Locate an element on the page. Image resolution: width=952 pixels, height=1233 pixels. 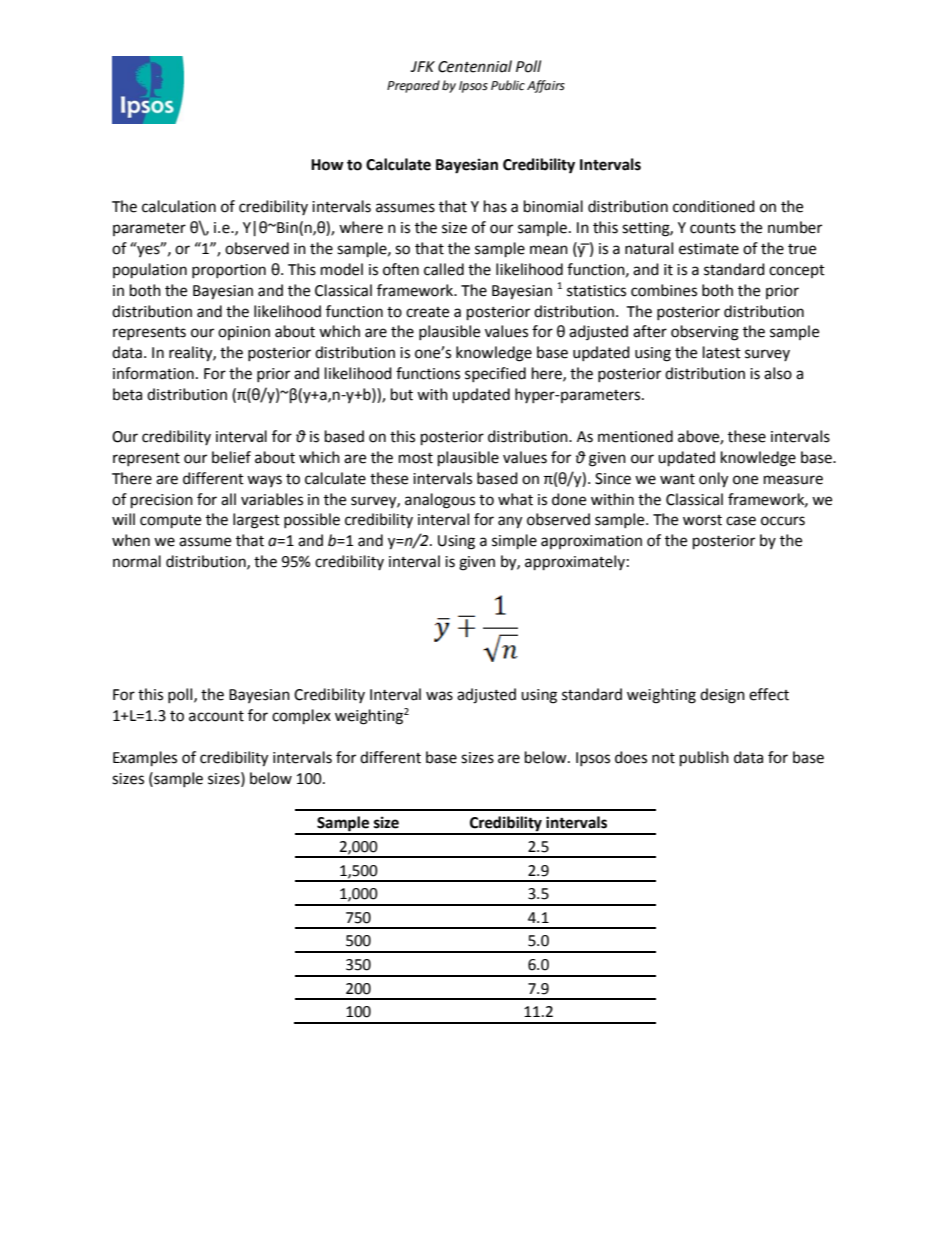
compute is located at coordinates (170, 522).
